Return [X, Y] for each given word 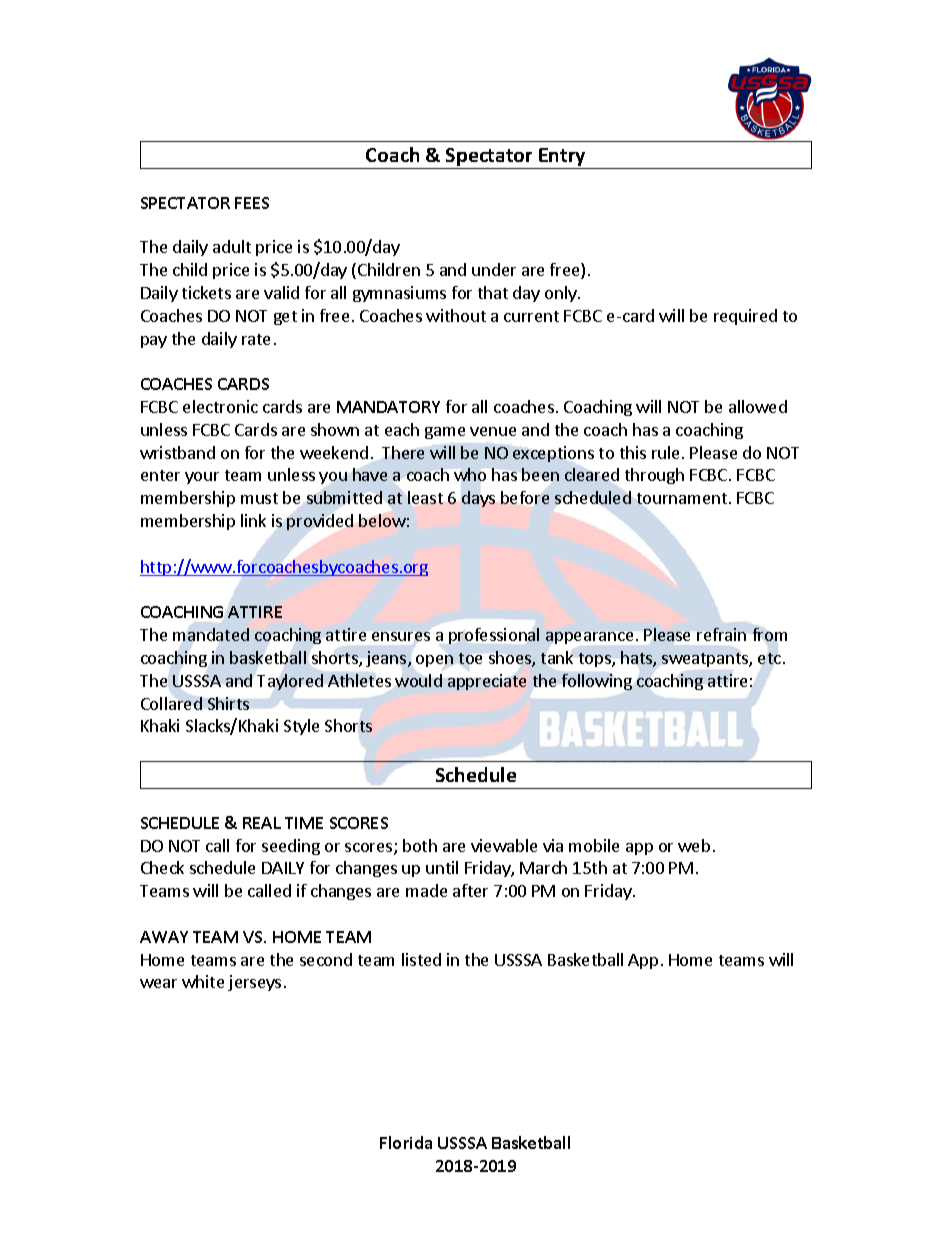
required [745, 317]
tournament [682, 498]
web [694, 845]
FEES [252, 203]
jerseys [254, 983]
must [259, 498]
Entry [562, 157]
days [478, 499]
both [420, 845]
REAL [262, 823]
